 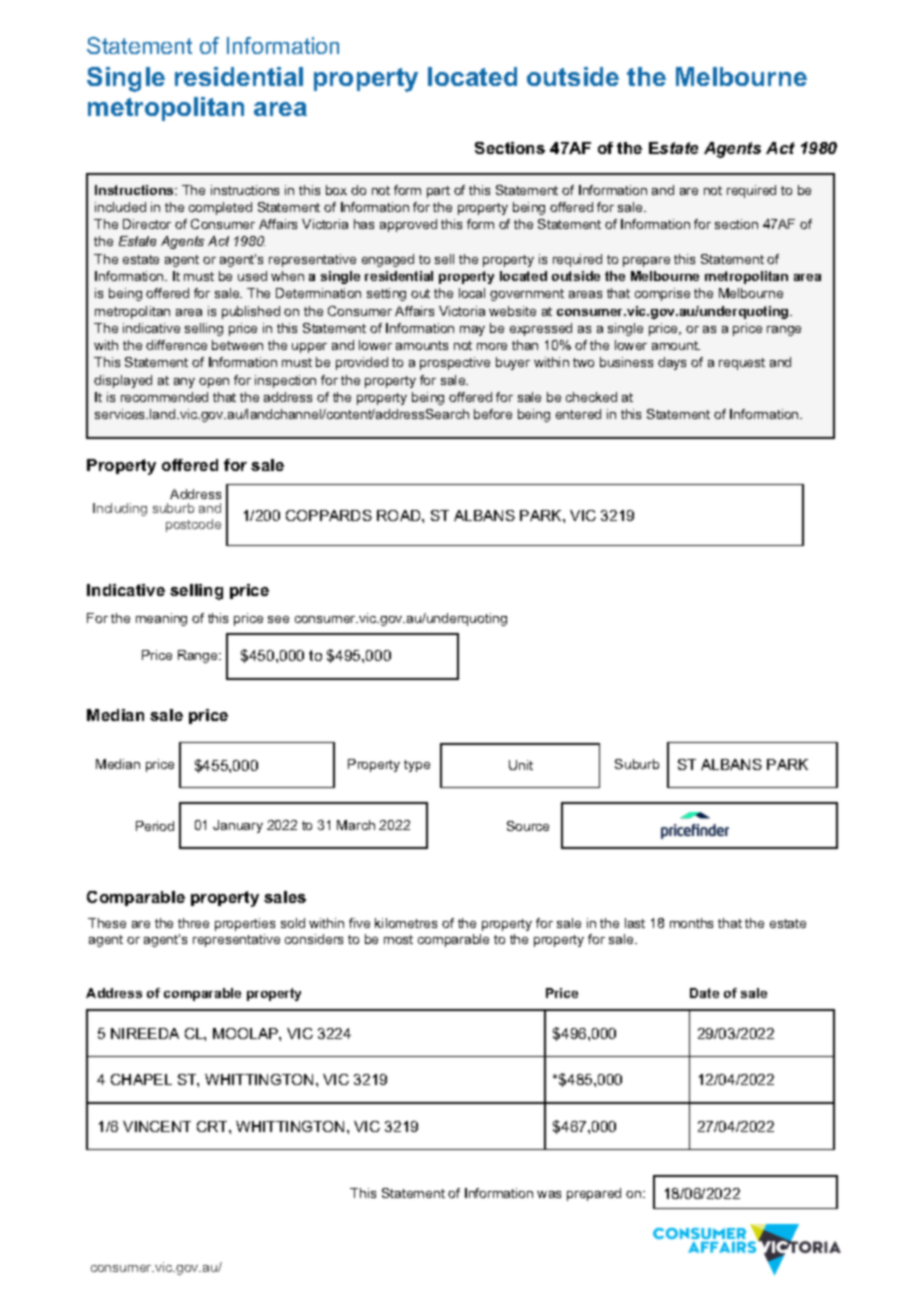 What do you see at coordinates (406, 923) in the page?
I see `kilometres` at bounding box center [406, 923].
